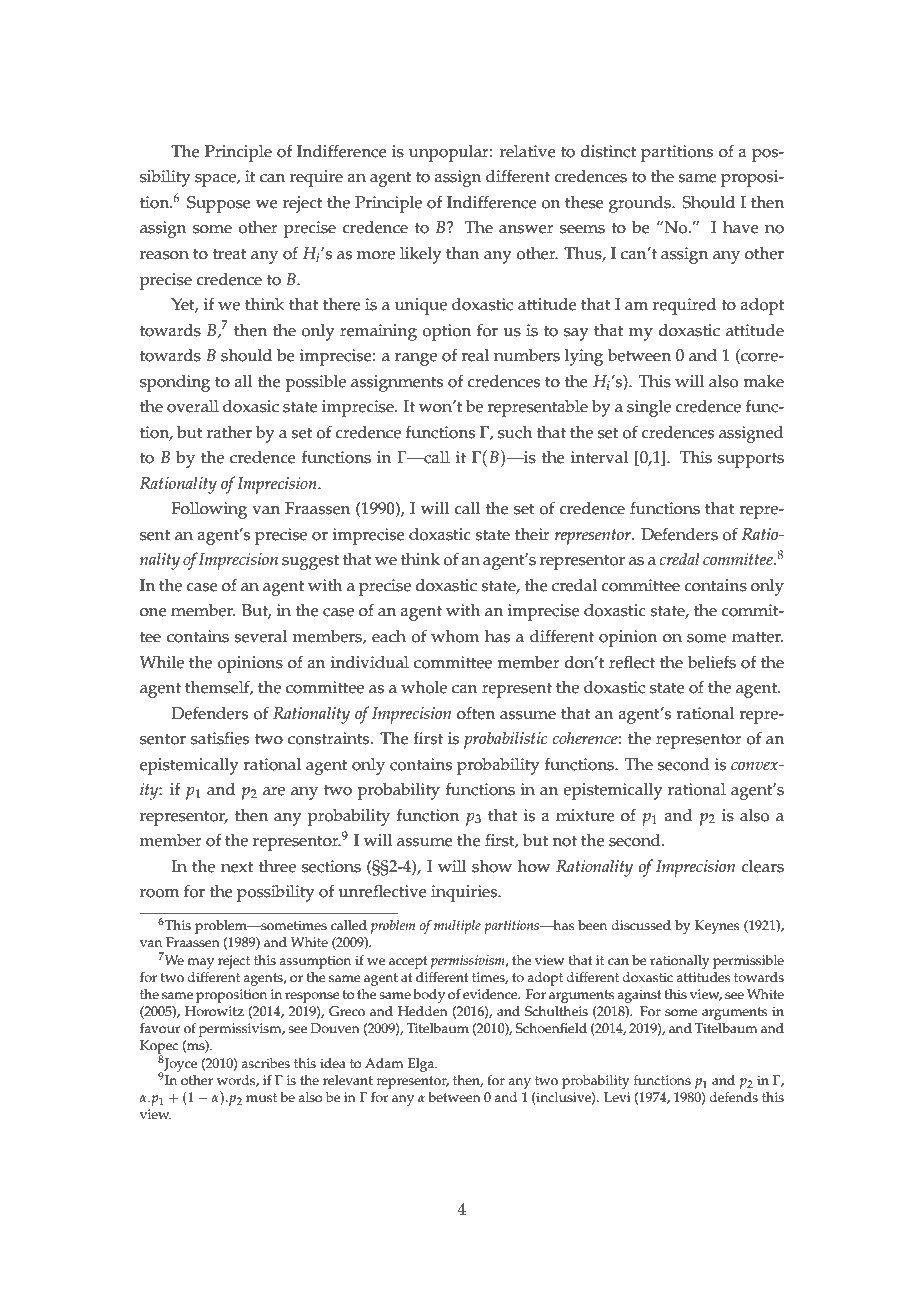 The image size is (924, 1308). I want to click on ascribes, so click(265, 1063).
